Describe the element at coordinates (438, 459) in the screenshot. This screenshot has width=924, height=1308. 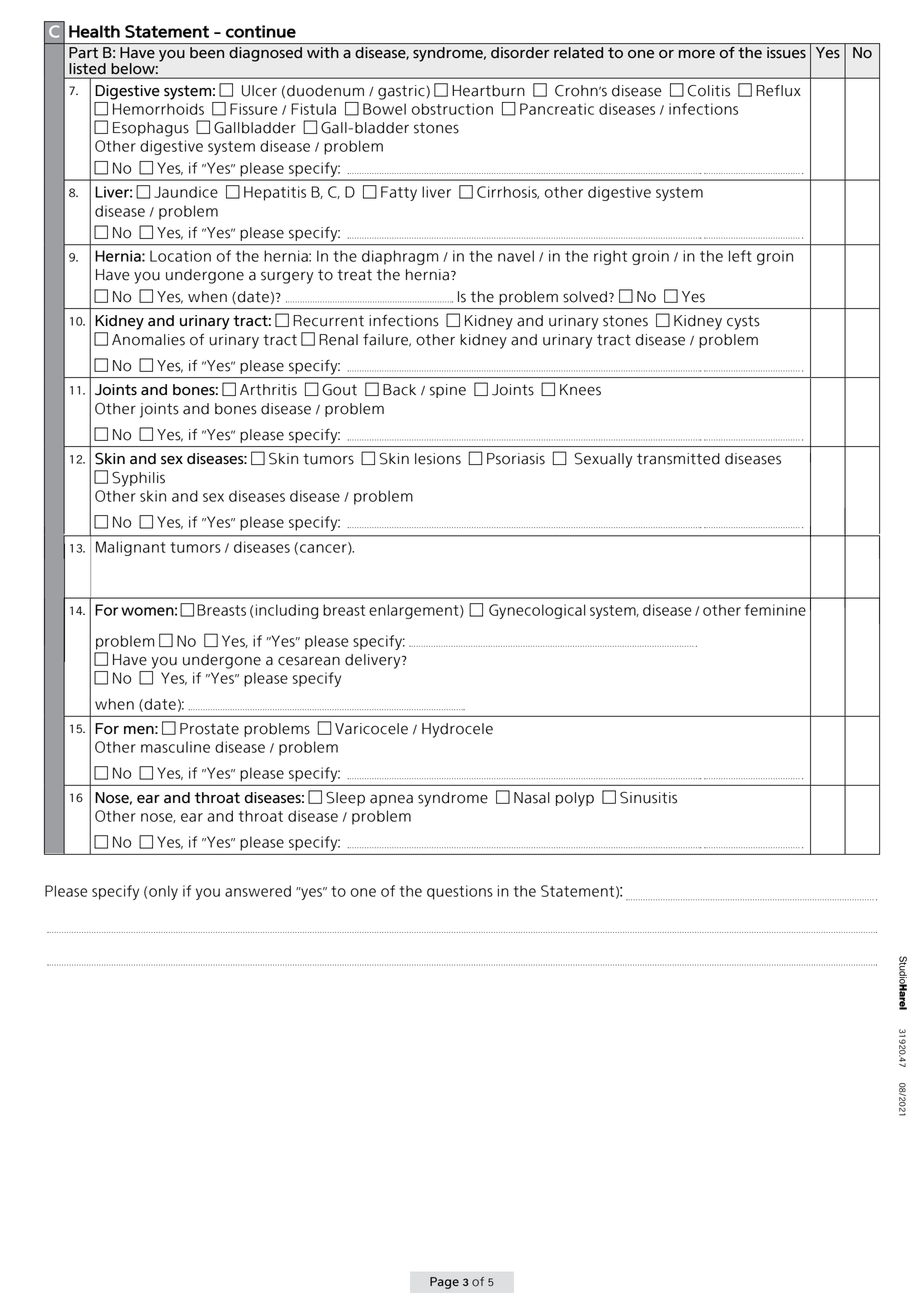
I see `lesions` at that location.
